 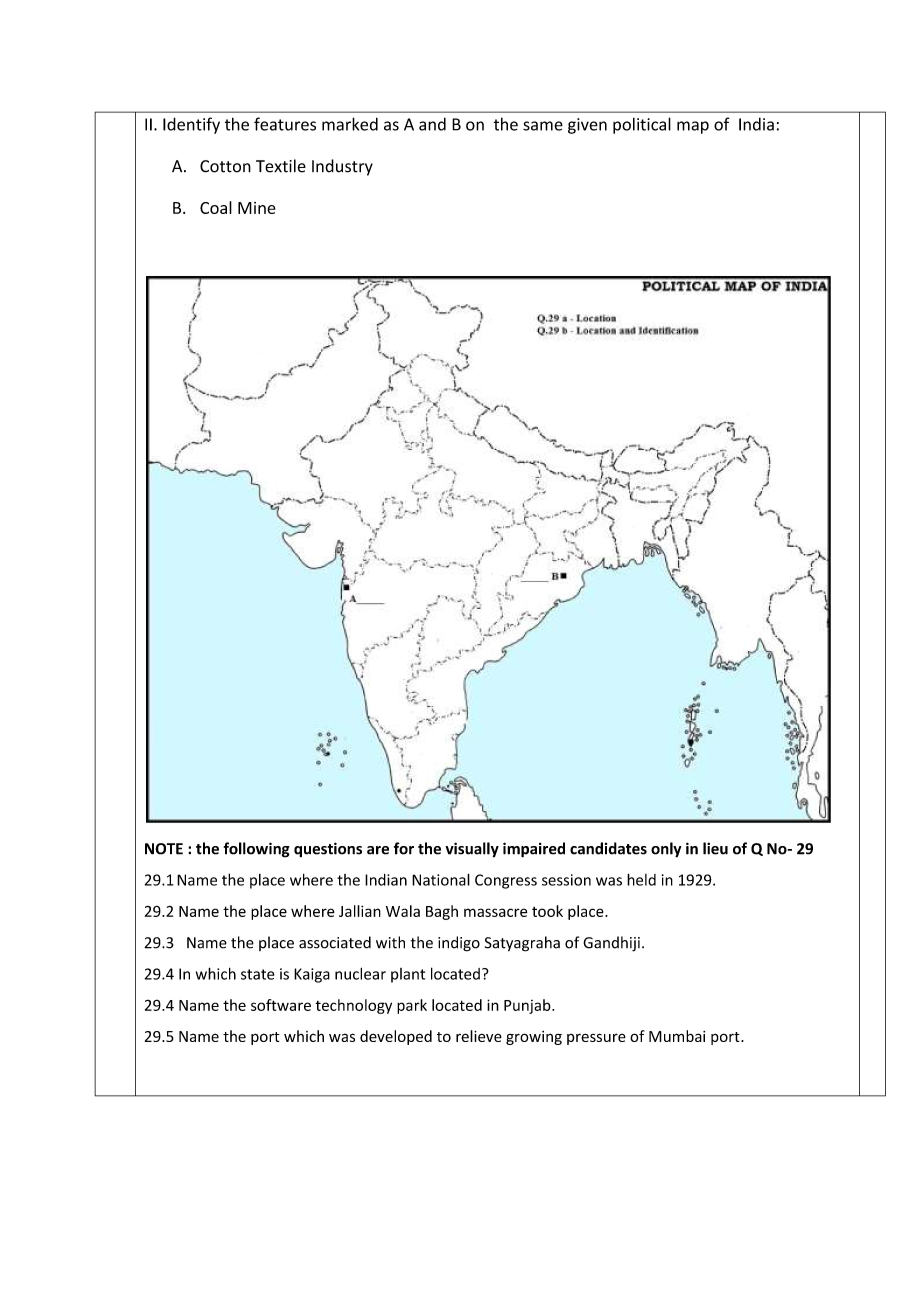 I want to click on park, so click(x=412, y=1006).
